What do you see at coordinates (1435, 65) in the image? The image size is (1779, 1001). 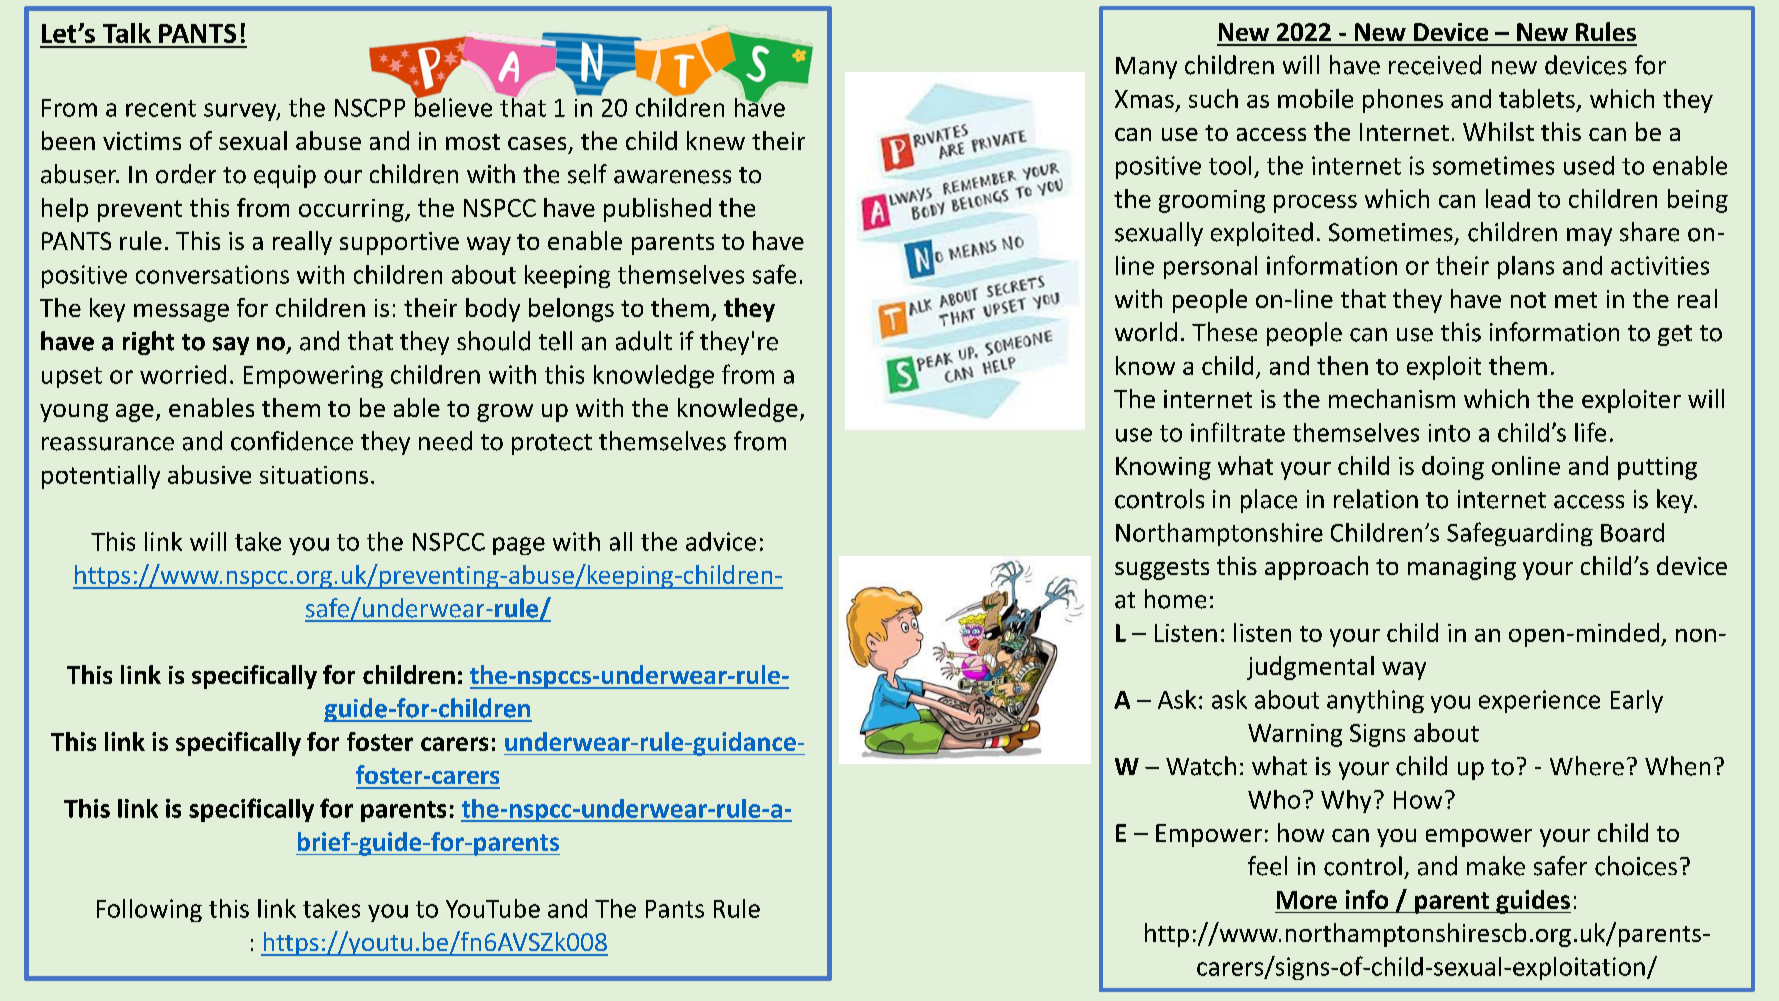 I see `received` at bounding box center [1435, 65].
